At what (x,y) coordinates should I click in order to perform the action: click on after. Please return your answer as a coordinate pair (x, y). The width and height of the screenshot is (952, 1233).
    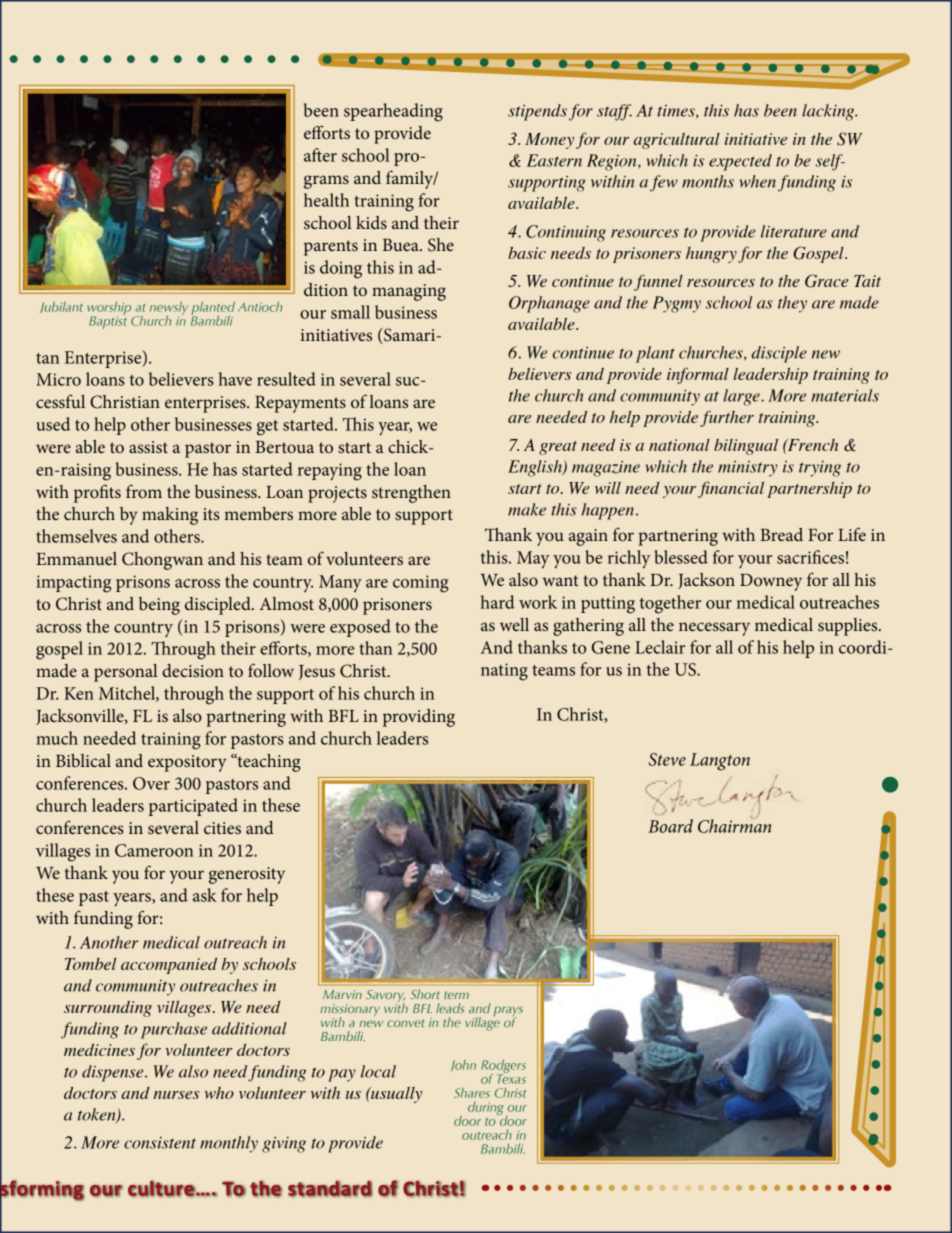
    Looking at the image, I should click on (320, 155).
